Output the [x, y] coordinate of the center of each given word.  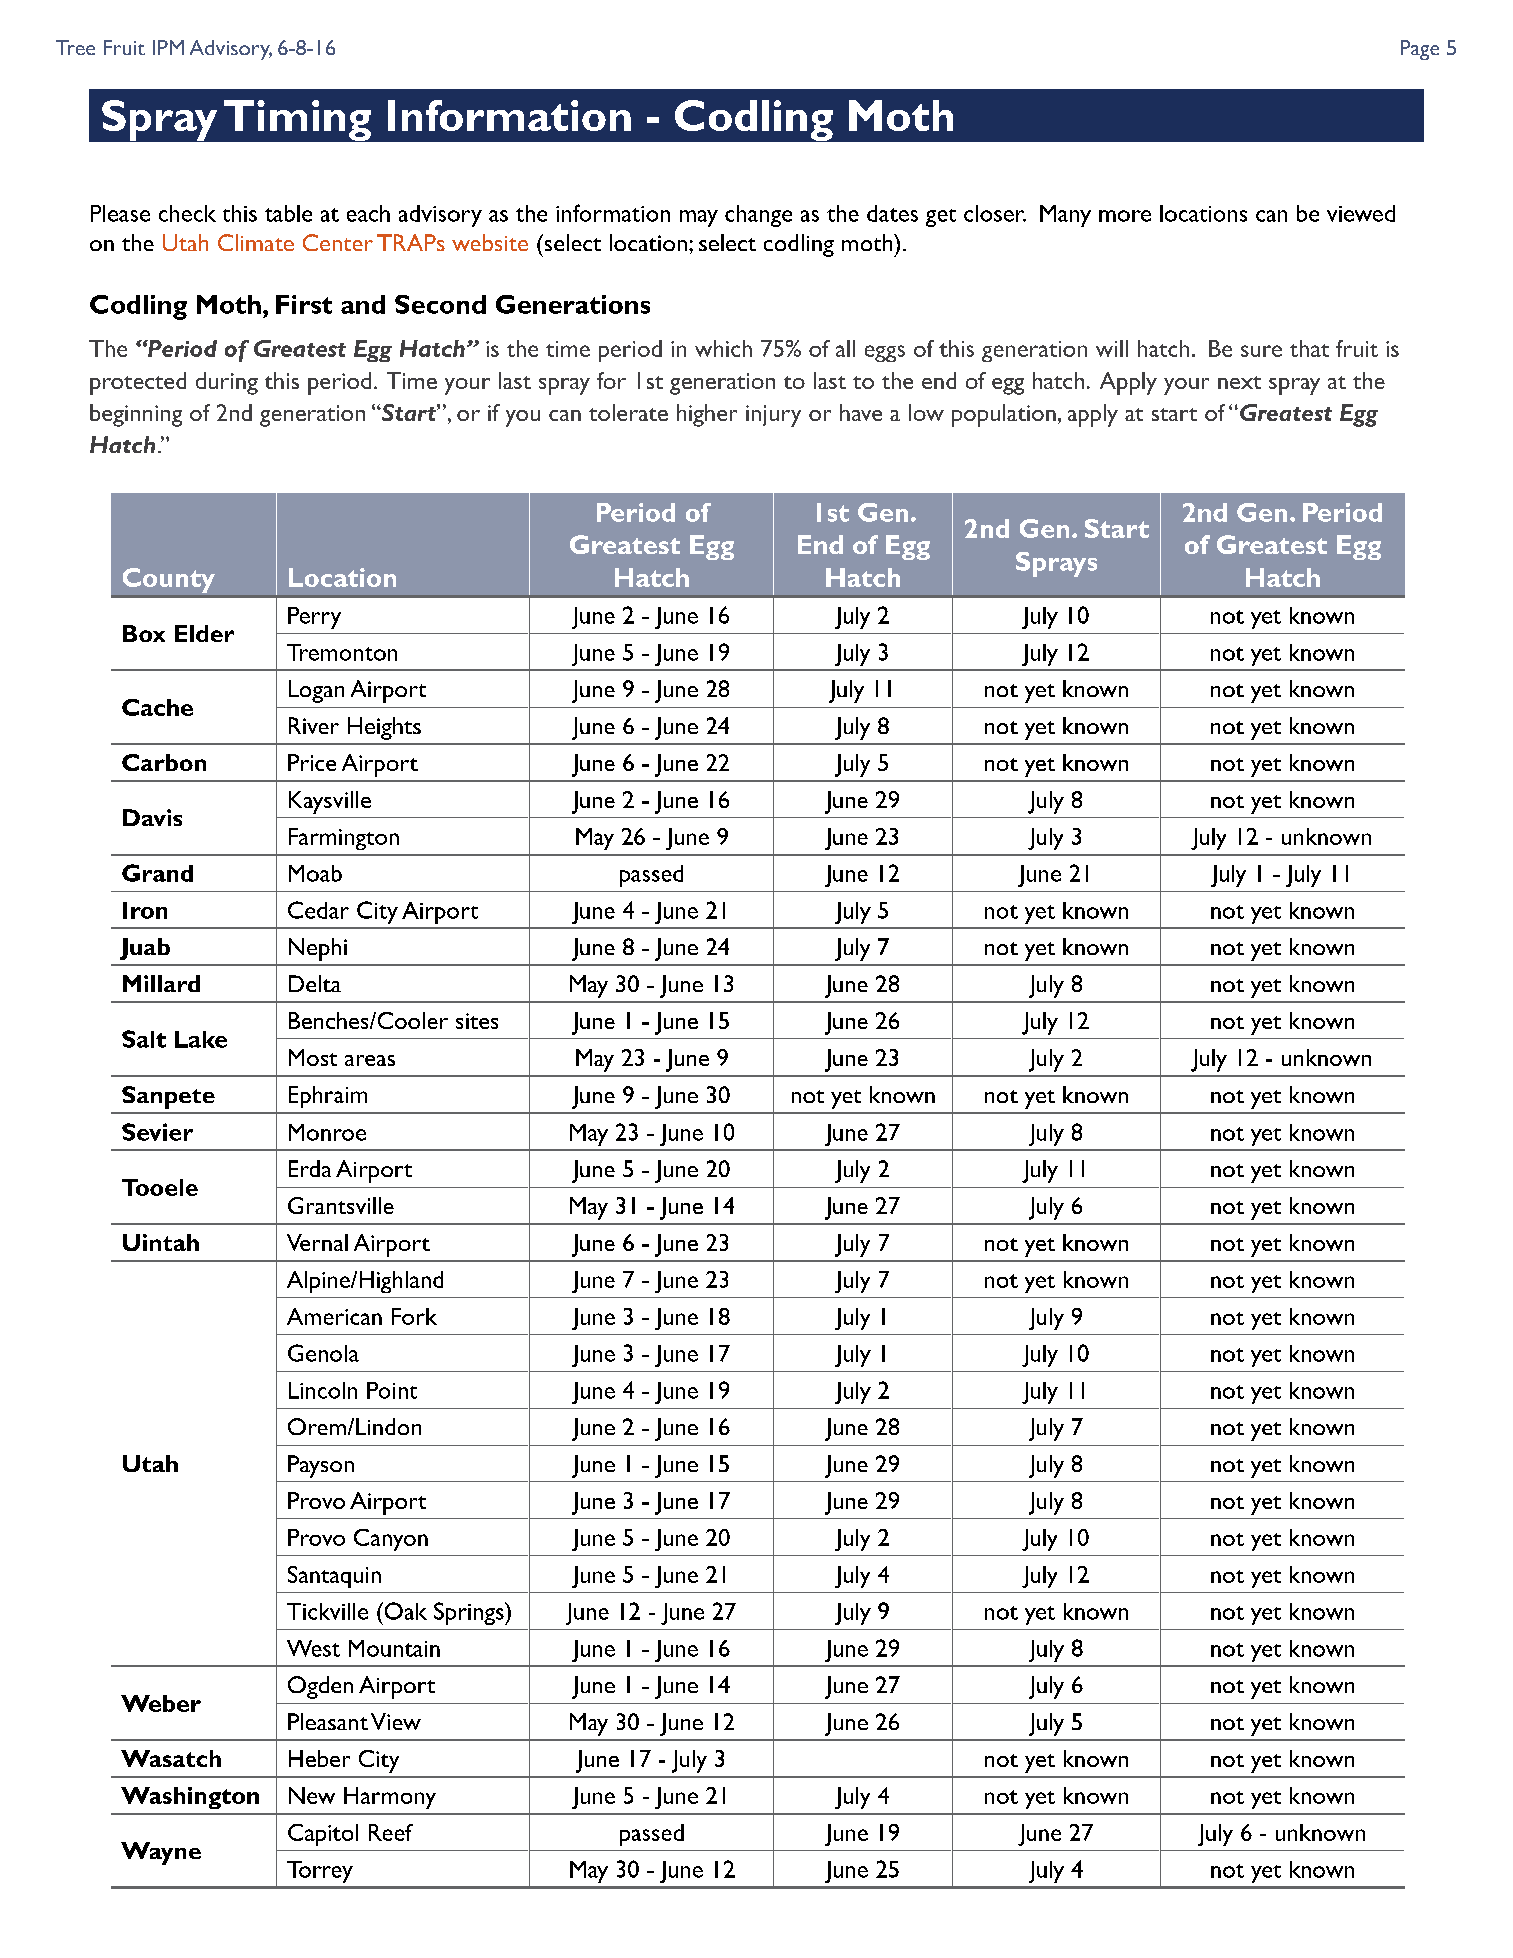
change [758, 216]
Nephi [318, 949]
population [1004, 415]
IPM [168, 47]
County [169, 580]
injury [773, 416]
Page [1420, 50]
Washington [190, 1798]
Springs [470, 1613]
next [1239, 382]
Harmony [390, 1798]
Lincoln [323, 1390]
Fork [414, 1316]
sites [477, 1021]
